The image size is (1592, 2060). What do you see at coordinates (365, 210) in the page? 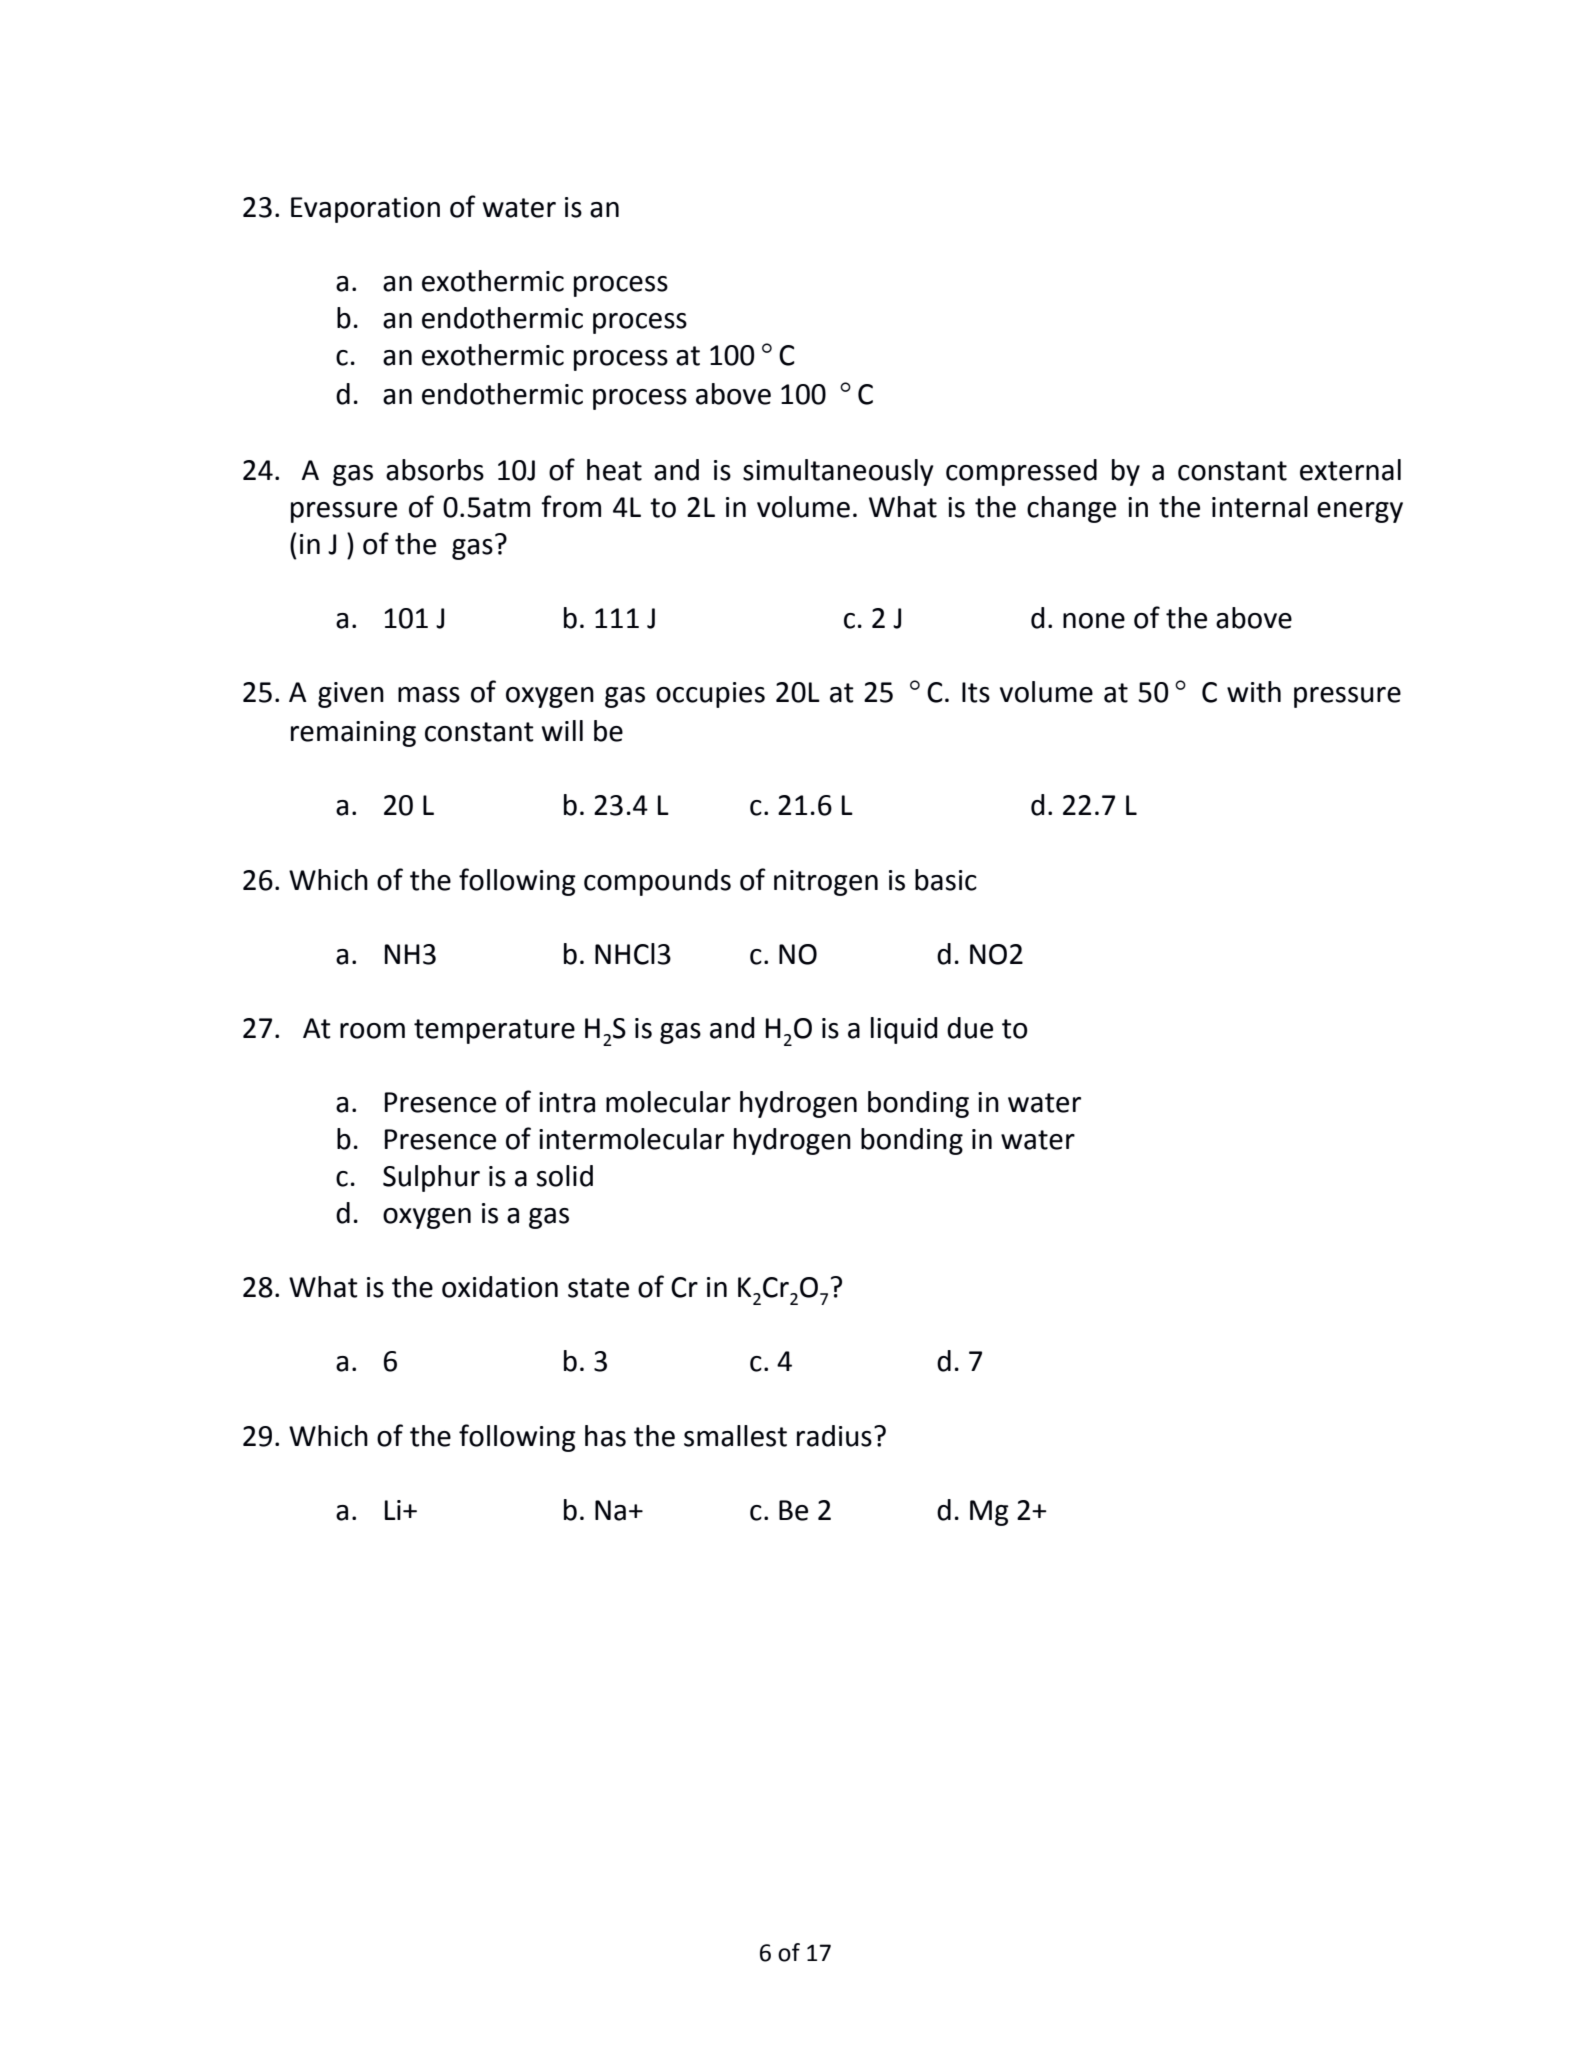
I see `Evaporation` at bounding box center [365, 210].
